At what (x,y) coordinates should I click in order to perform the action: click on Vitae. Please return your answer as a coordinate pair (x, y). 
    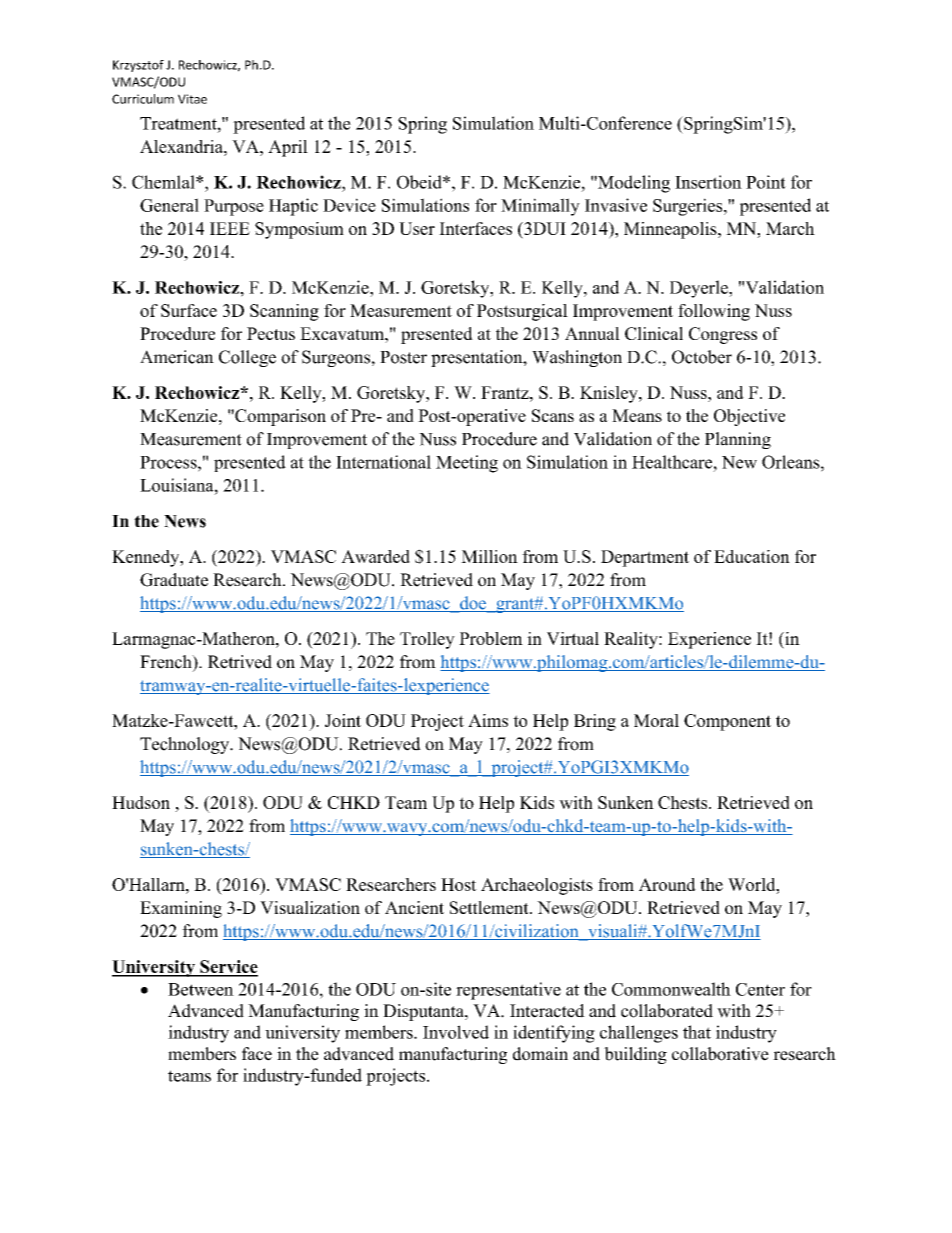
    Looking at the image, I should click on (192, 99).
